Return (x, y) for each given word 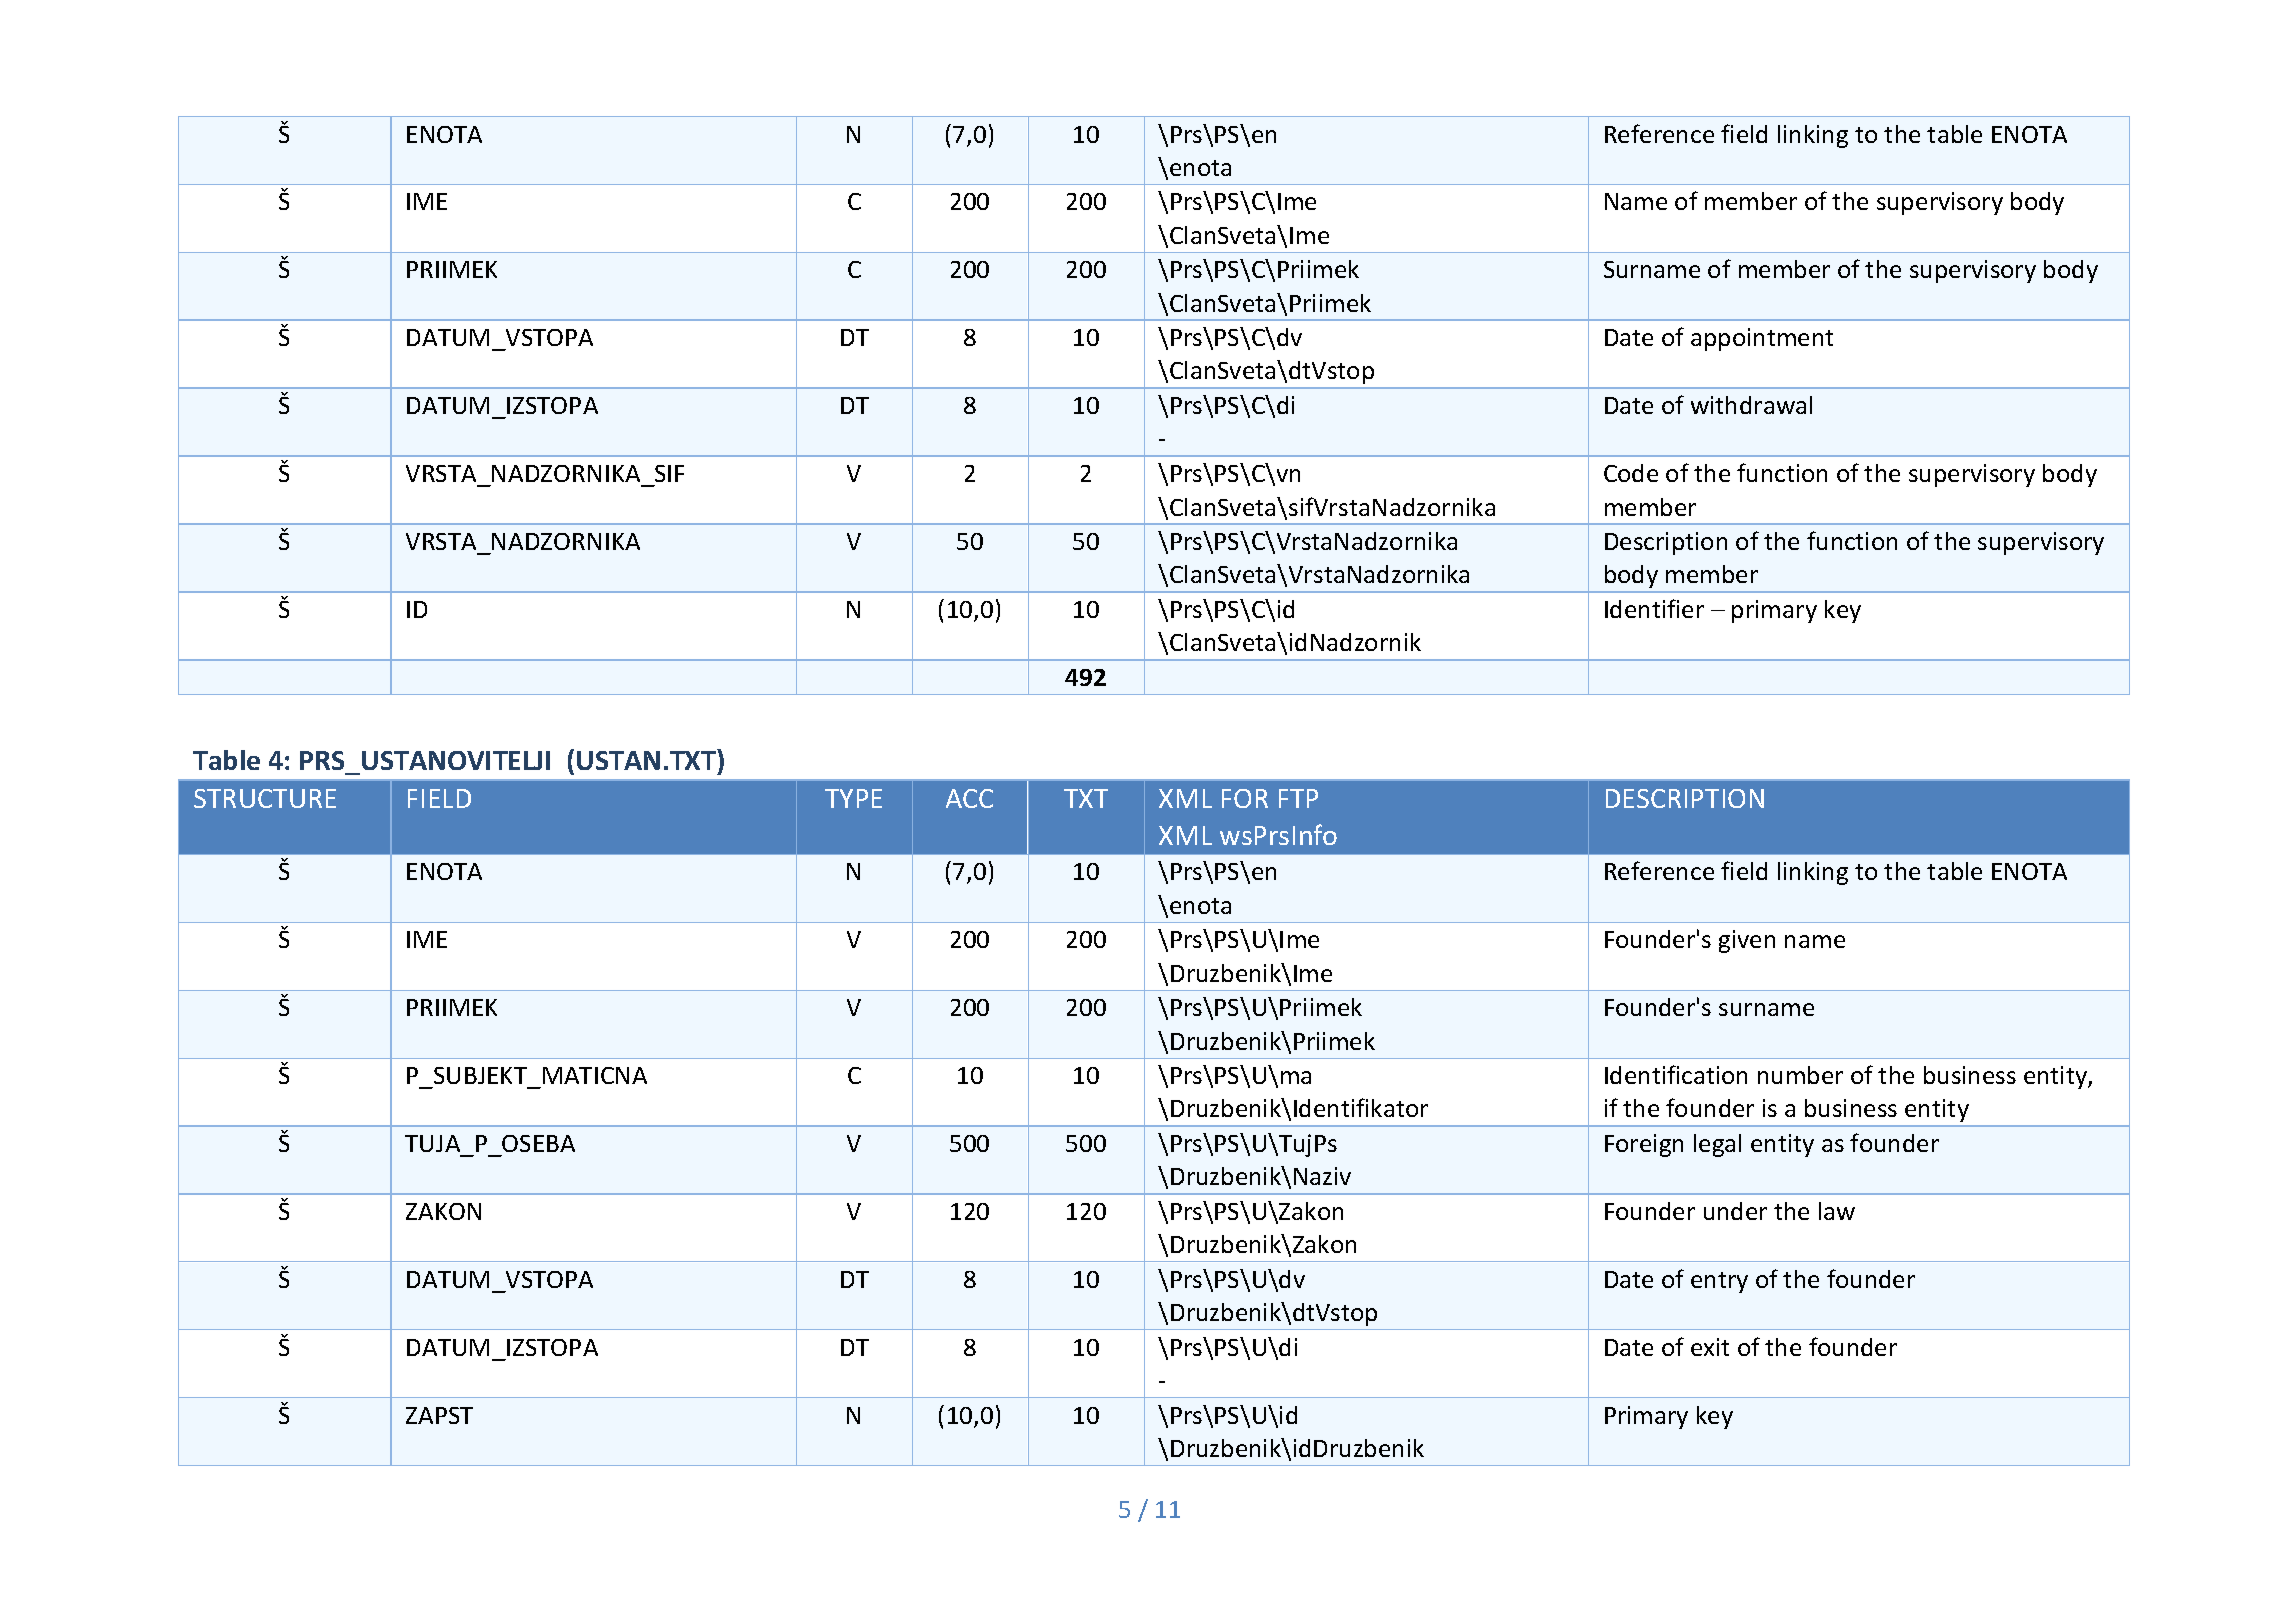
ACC (969, 798)
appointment (1762, 339)
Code (1631, 473)
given (1747, 941)
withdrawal (1751, 405)
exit (1710, 1347)
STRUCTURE (265, 798)
